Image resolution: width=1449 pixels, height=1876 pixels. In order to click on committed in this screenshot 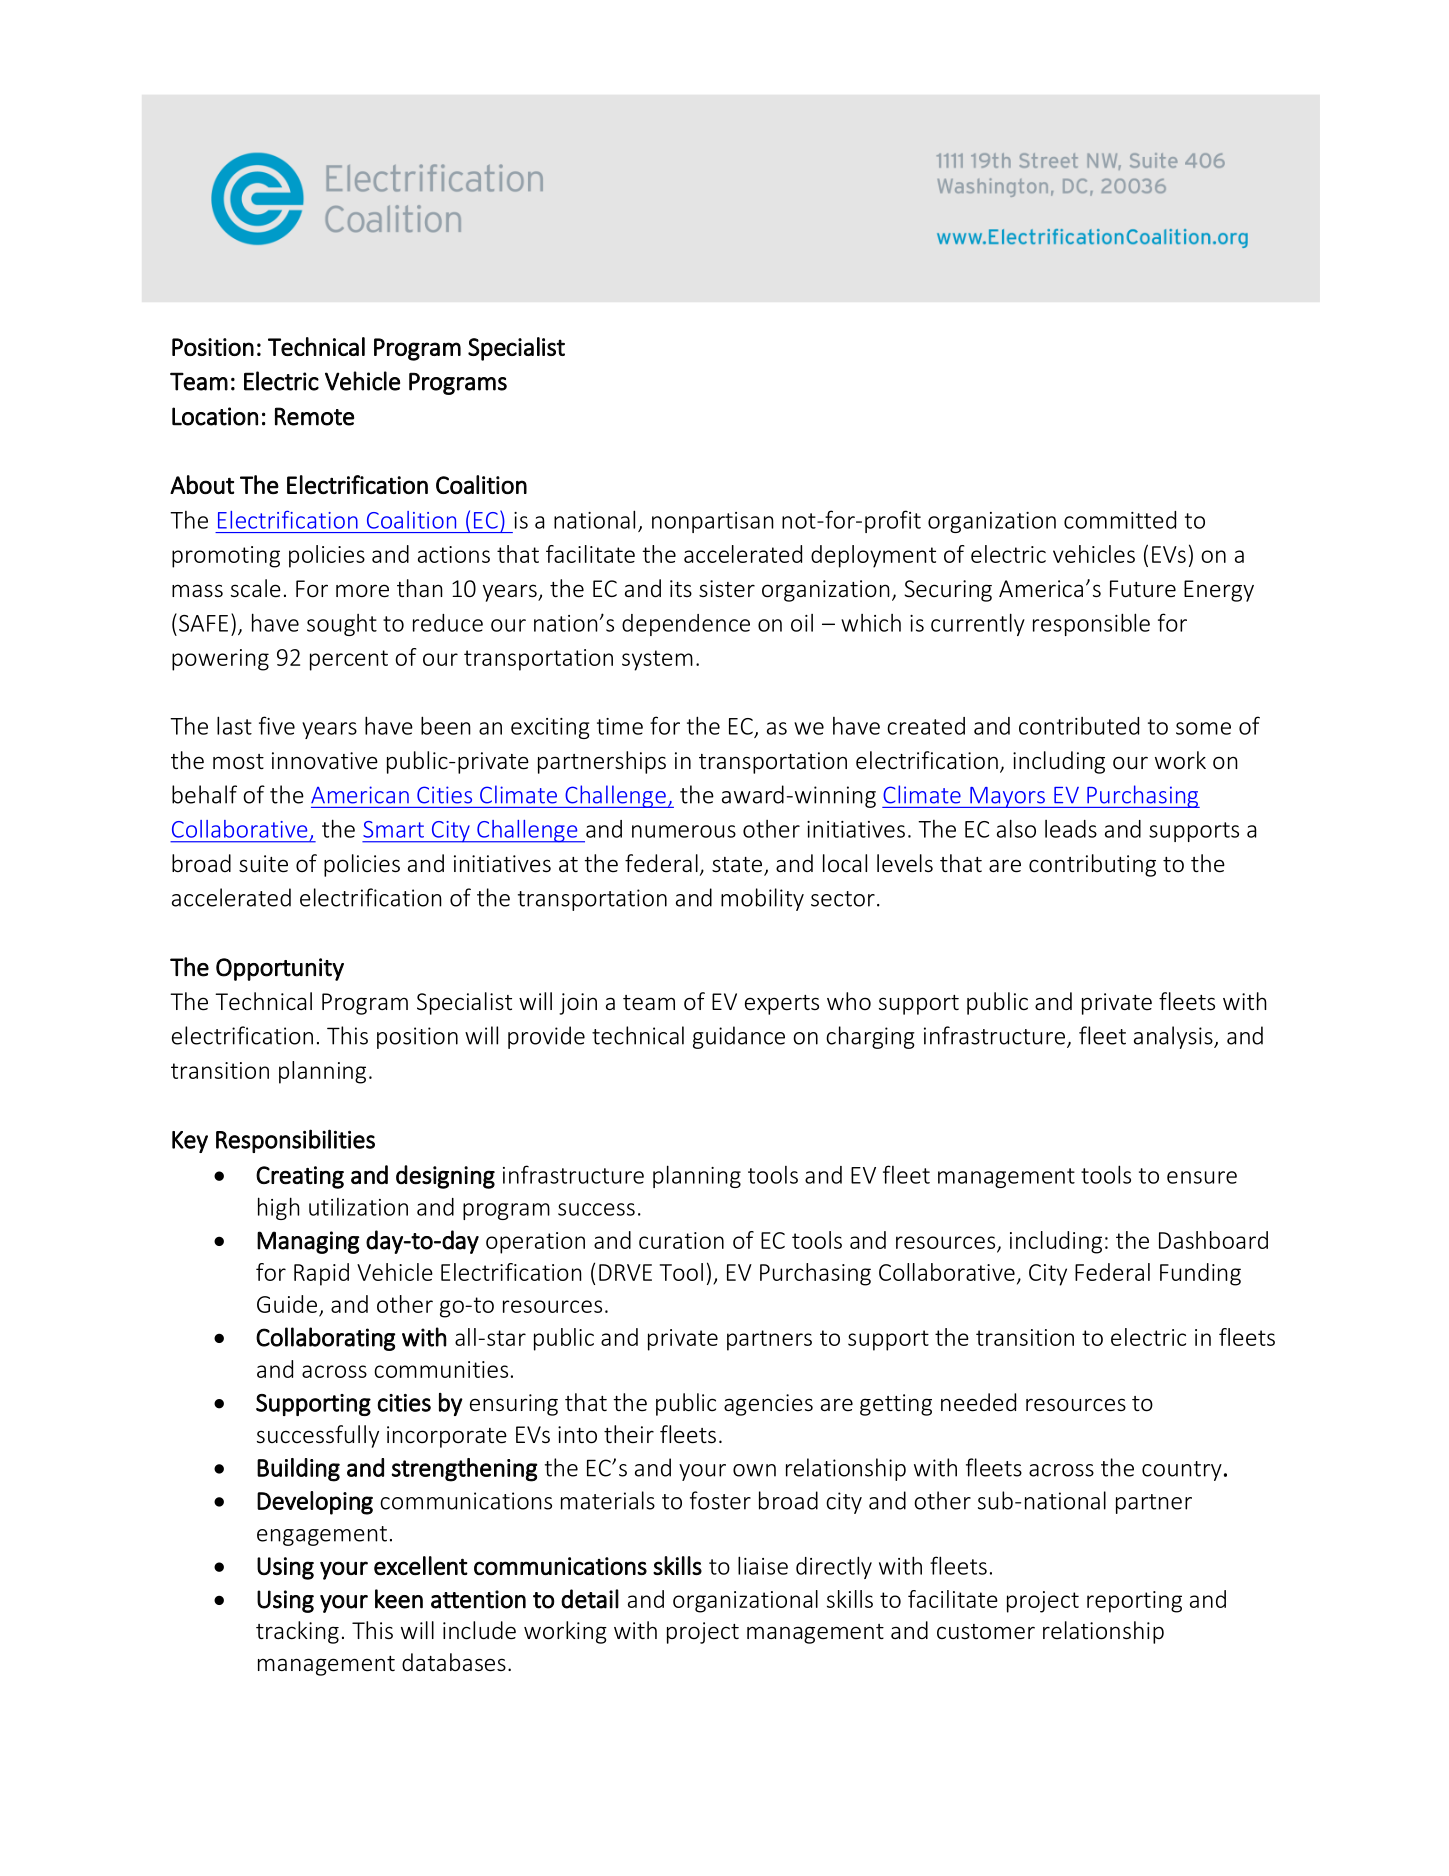, I will do `click(1120, 520)`.
